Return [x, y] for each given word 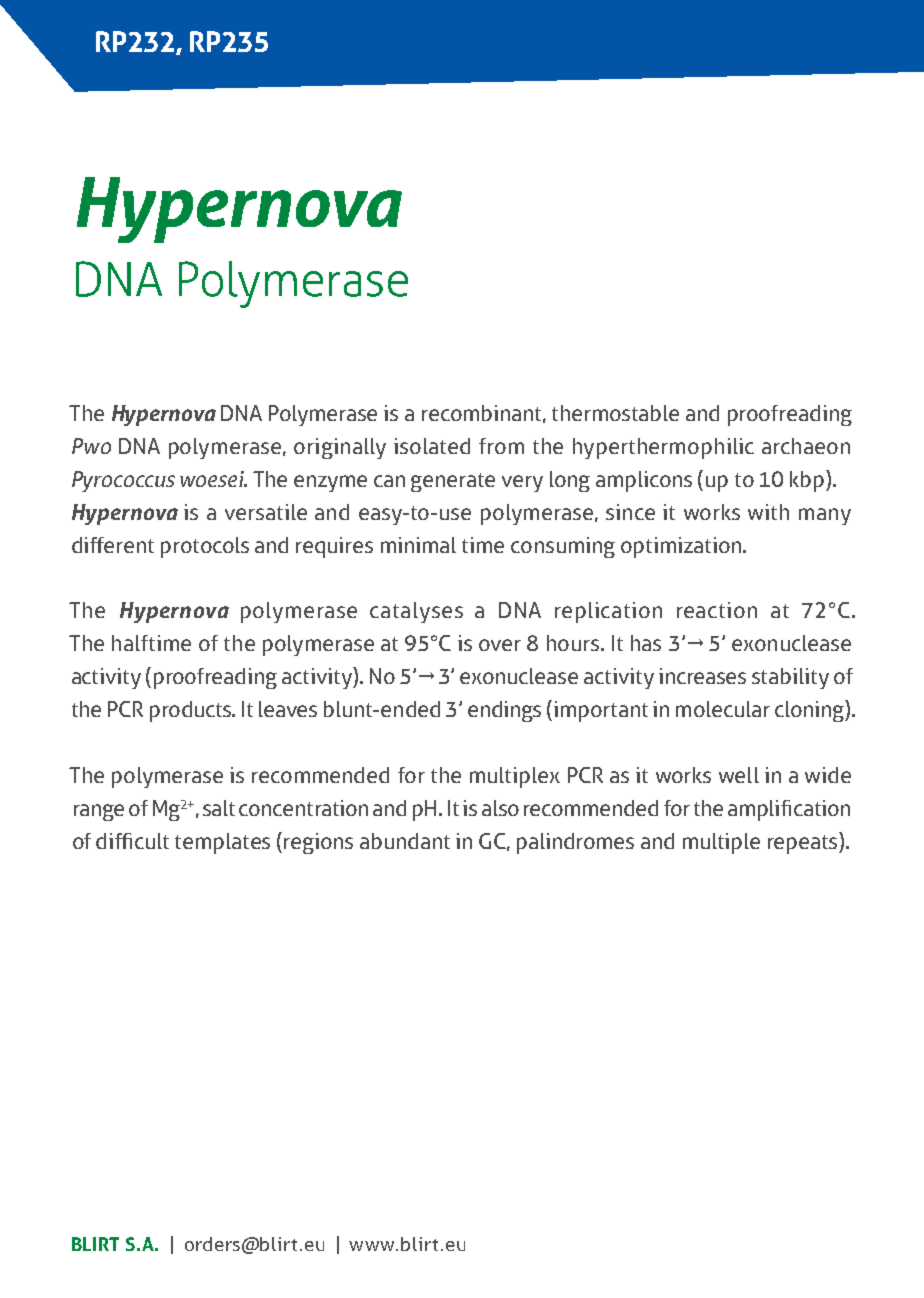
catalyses [416, 612]
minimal [418, 545]
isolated [432, 446]
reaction [717, 610]
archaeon [806, 446]
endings [504, 711]
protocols [205, 547]
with [768, 512]
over [500, 645]
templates [222, 843]
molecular [723, 709]
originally [340, 448]
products [192, 711]
